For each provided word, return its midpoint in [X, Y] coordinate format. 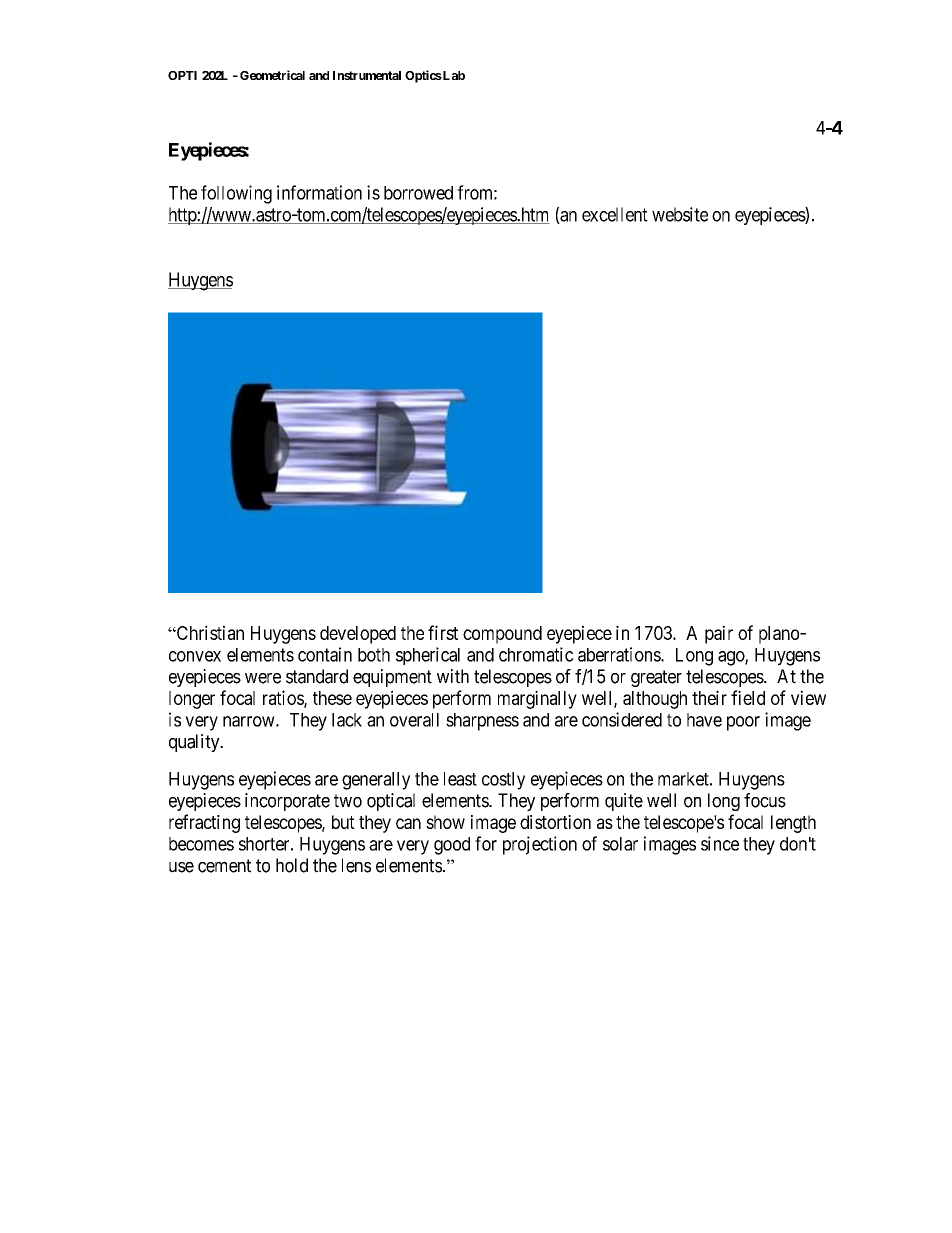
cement [224, 866]
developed [358, 635]
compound [502, 635]
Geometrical [272, 75]
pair [719, 634]
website [680, 214]
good [452, 846]
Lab [453, 75]
